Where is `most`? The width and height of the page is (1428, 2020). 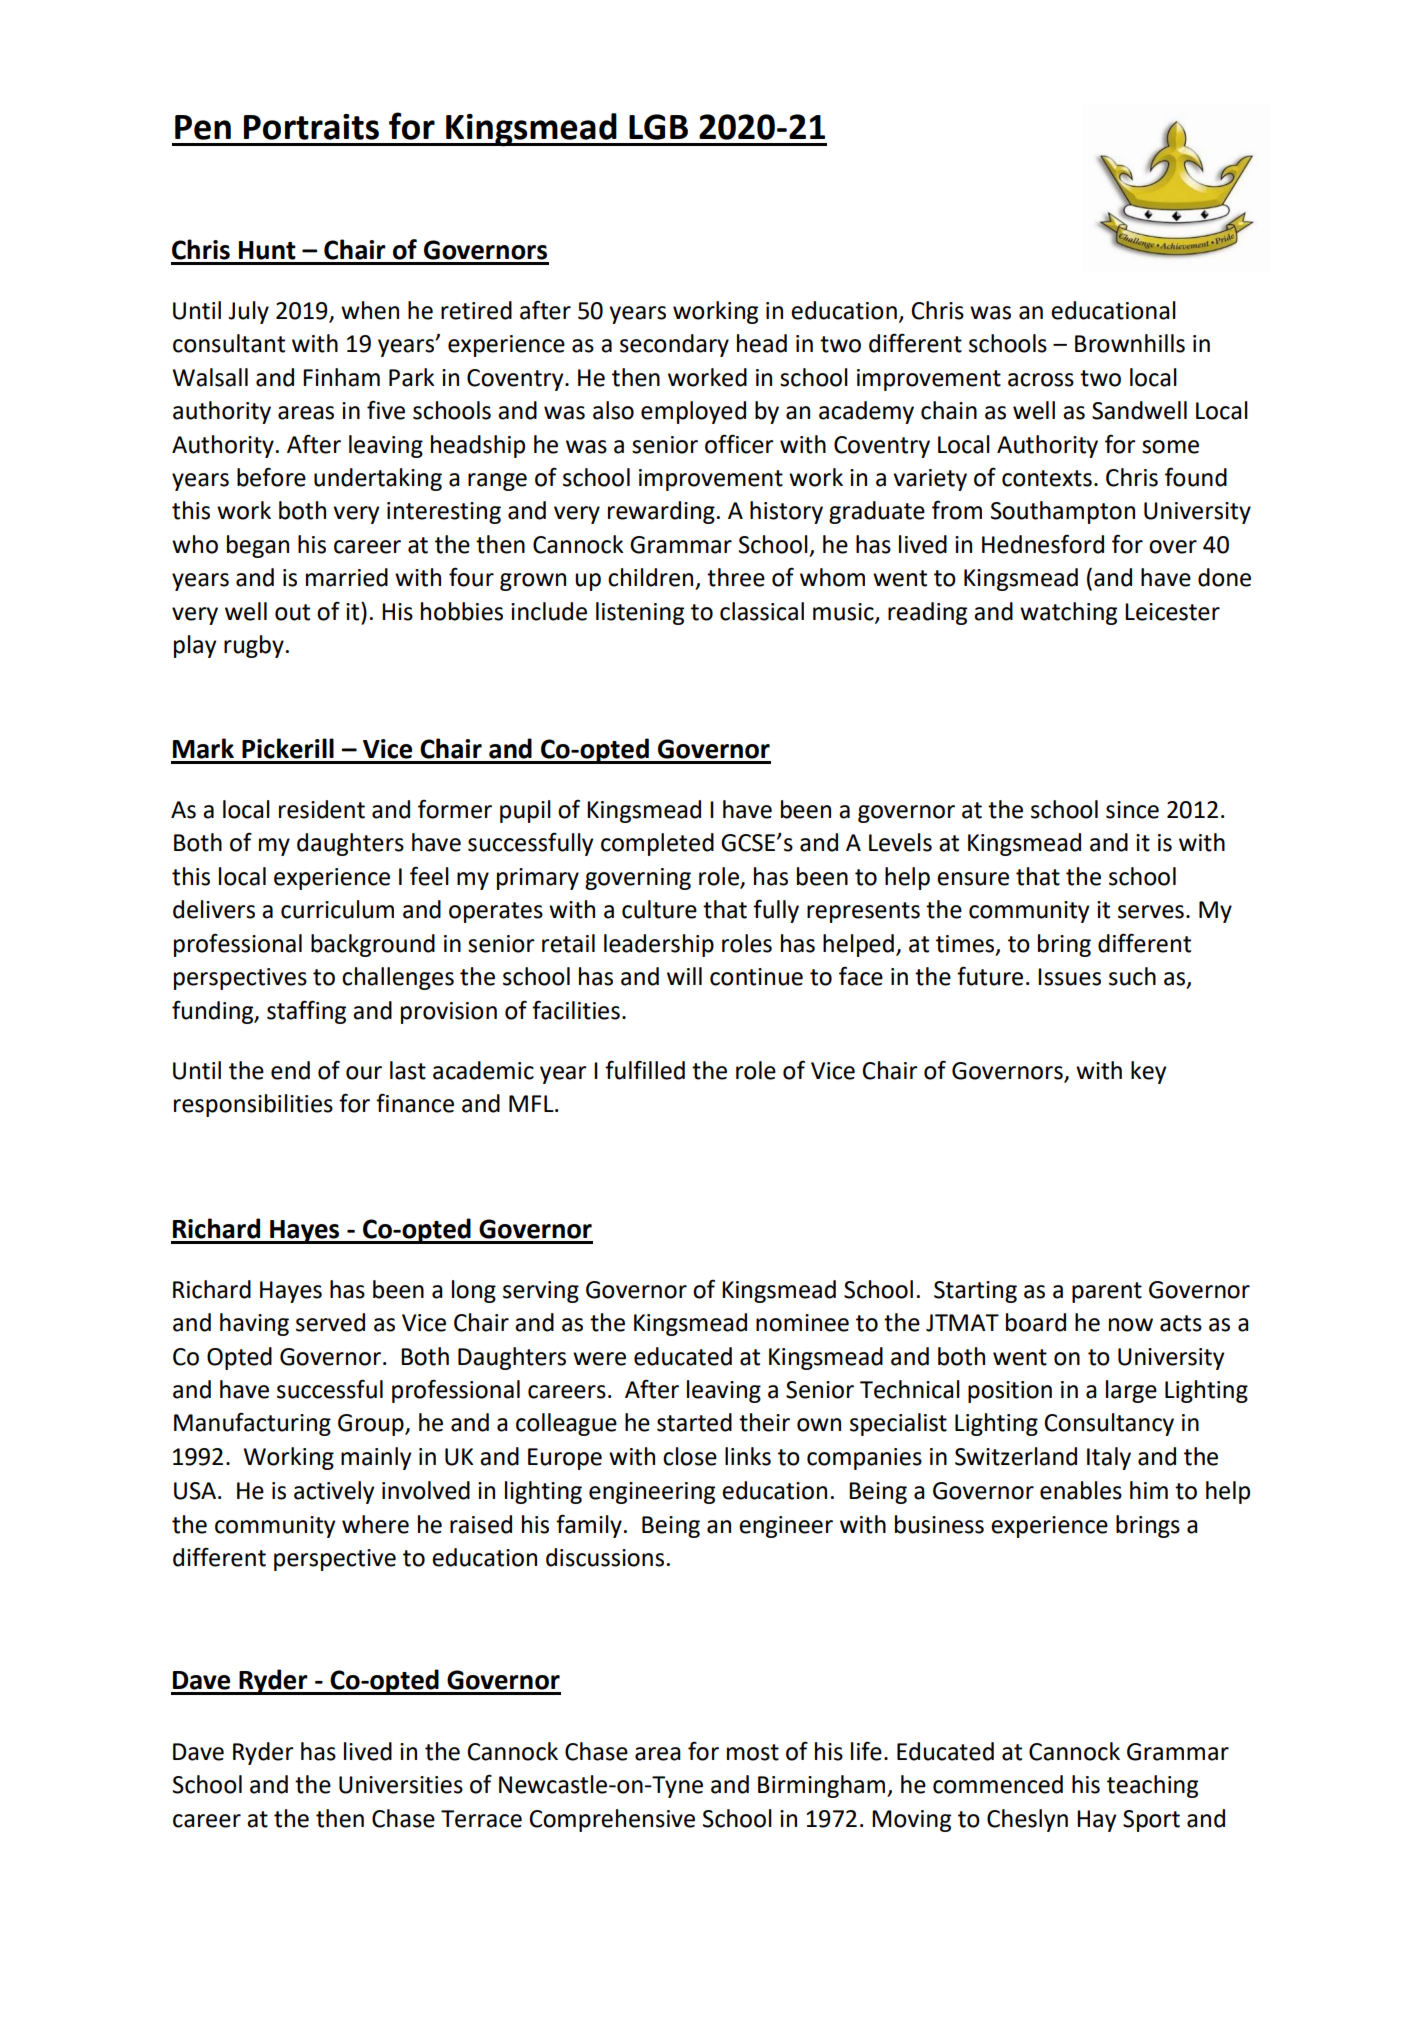
most is located at coordinates (753, 1752).
